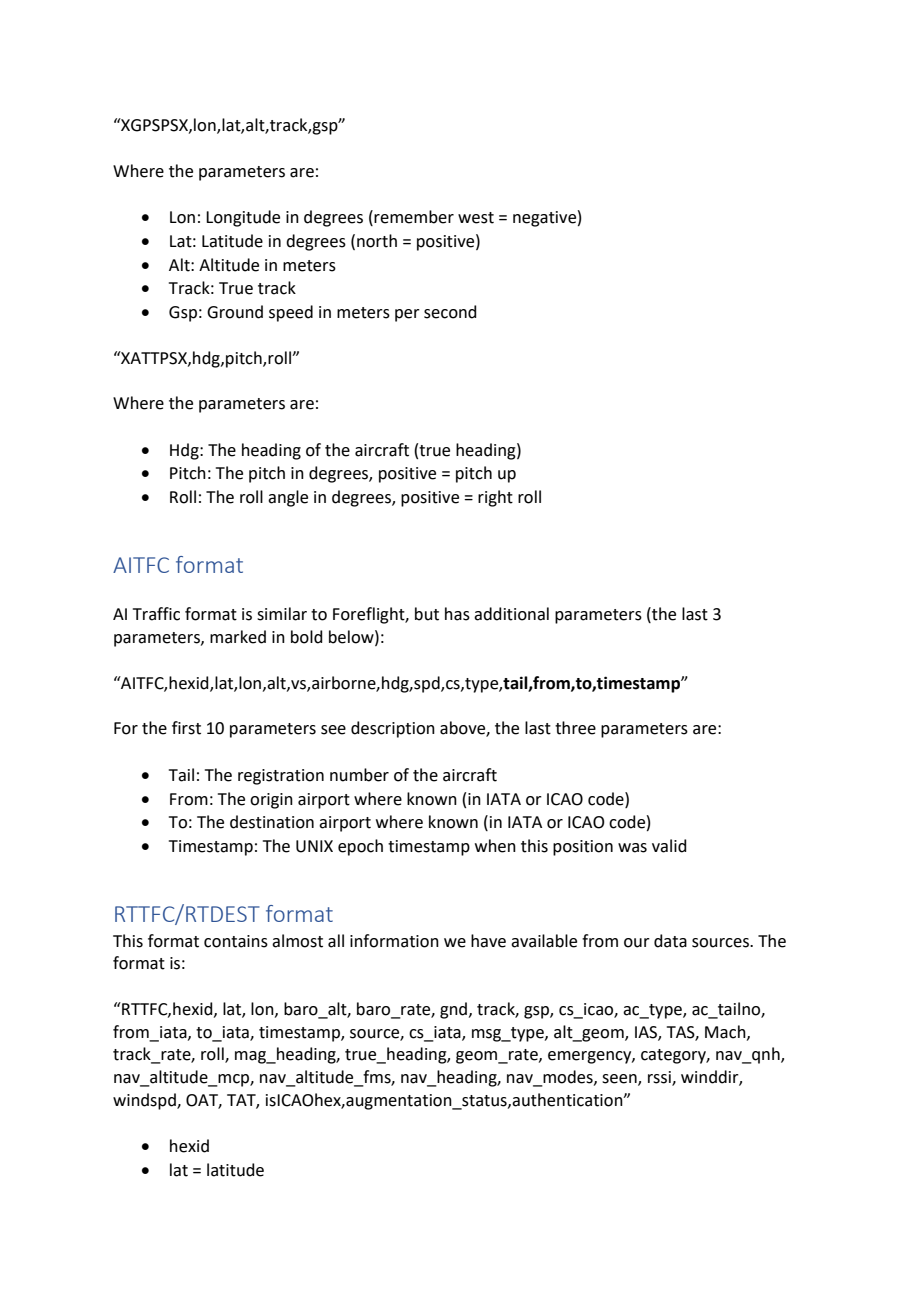 The width and height of the screenshot is (924, 1308). What do you see at coordinates (236, 941) in the screenshot?
I see `contains` at bounding box center [236, 941].
